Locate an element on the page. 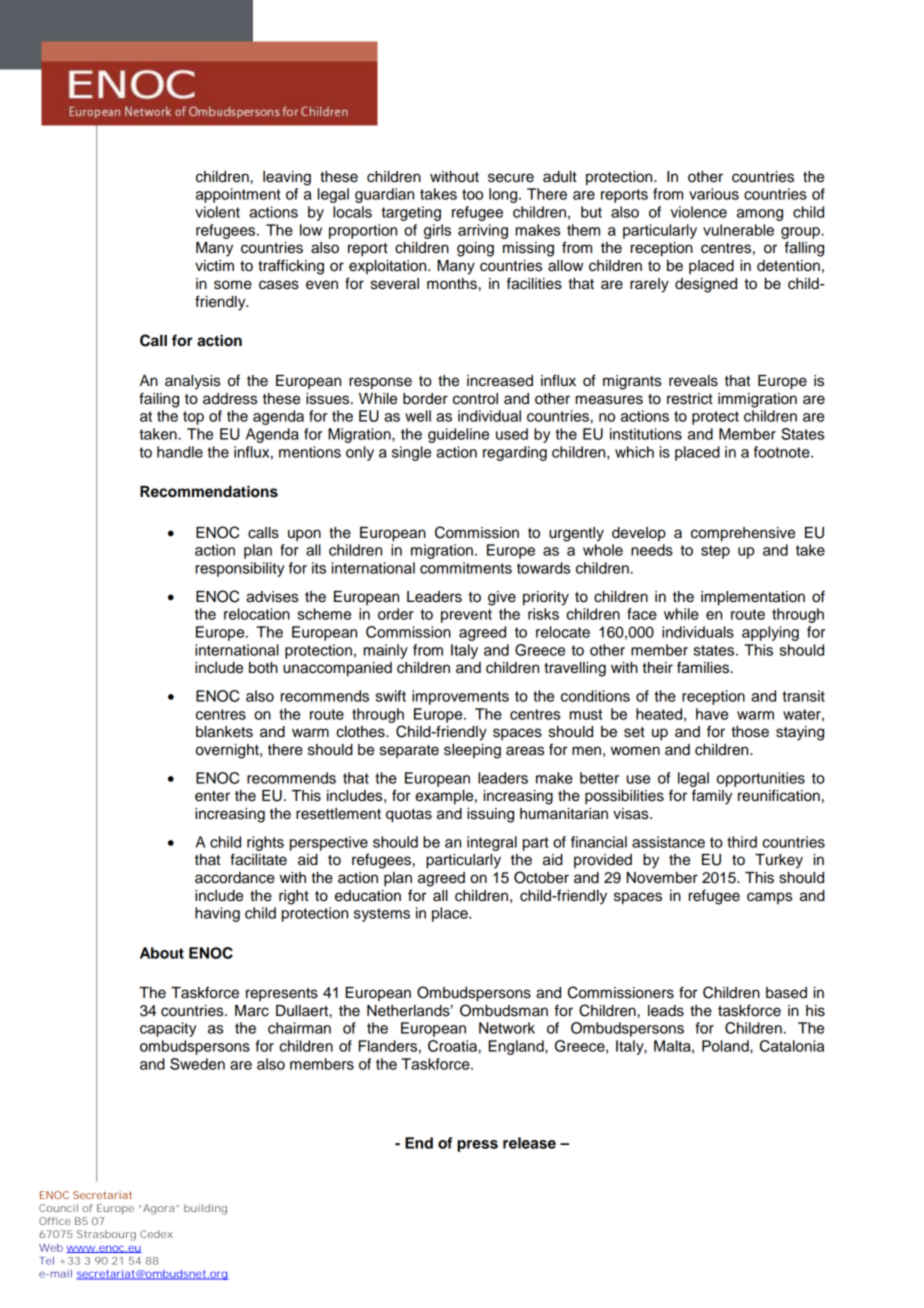 The height and width of the document is (1308, 924). targeting is located at coordinates (411, 213).
